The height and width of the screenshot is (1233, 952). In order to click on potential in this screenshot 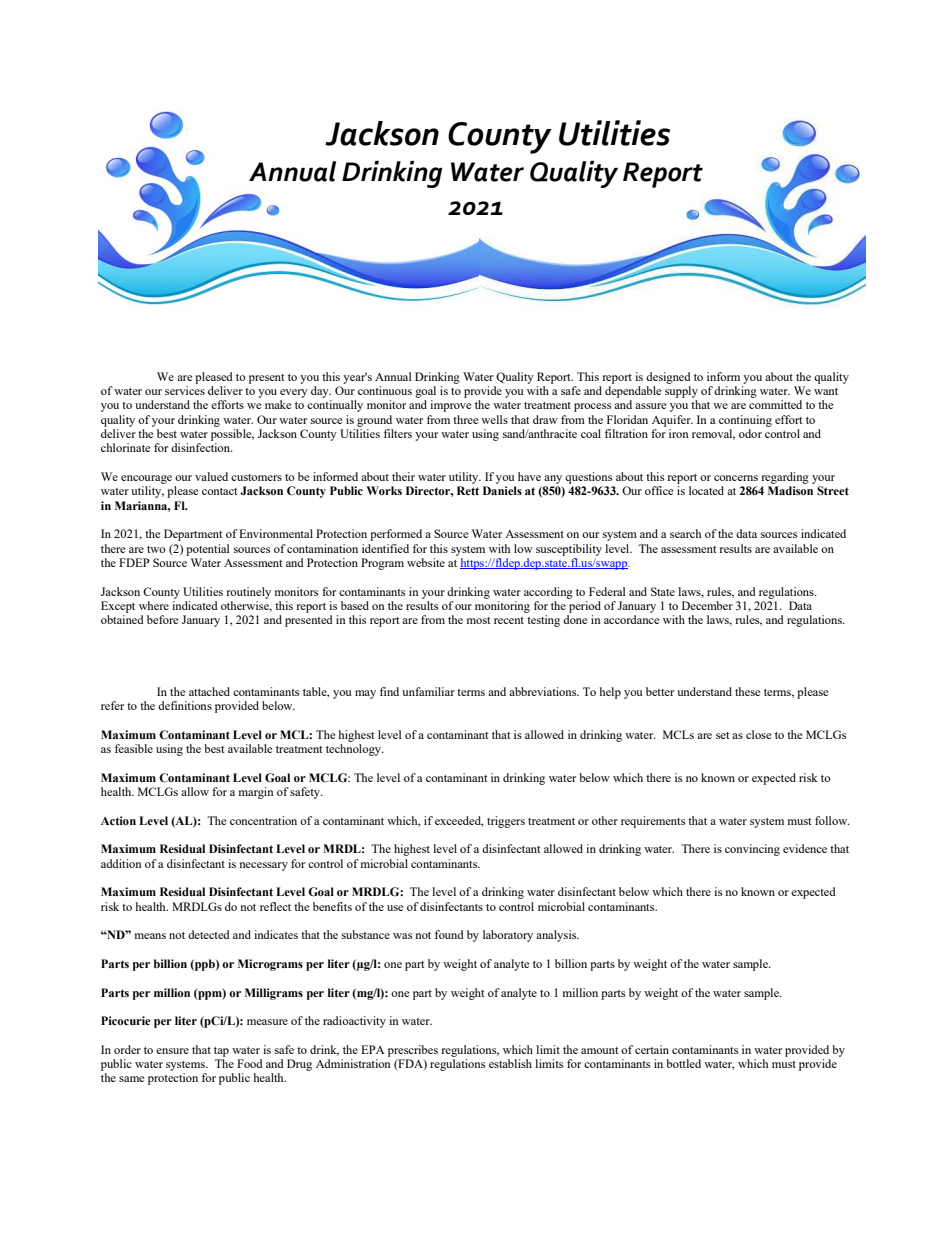, I will do `click(208, 550)`.
